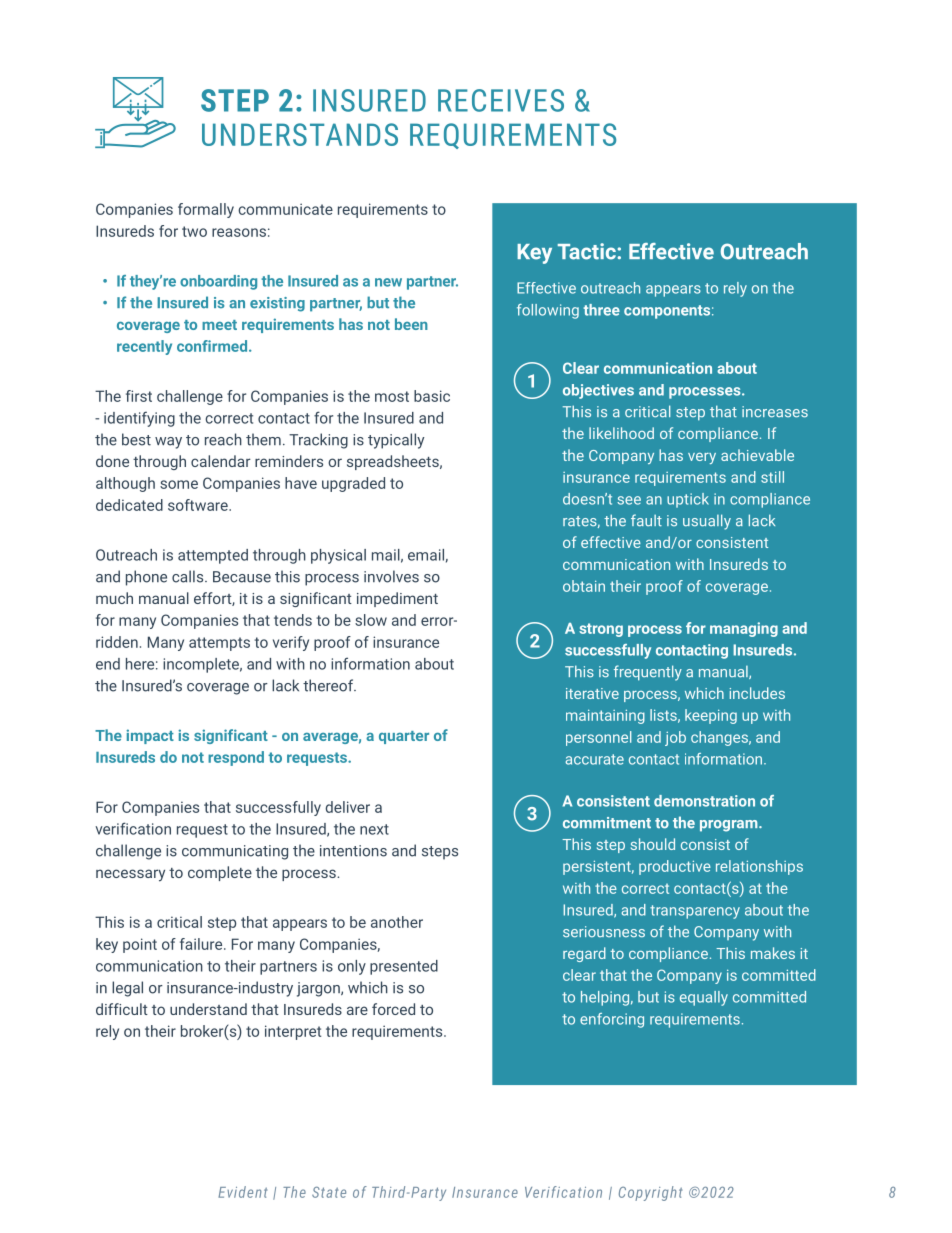 The image size is (952, 1233). I want to click on Receives, so click(501, 100).
